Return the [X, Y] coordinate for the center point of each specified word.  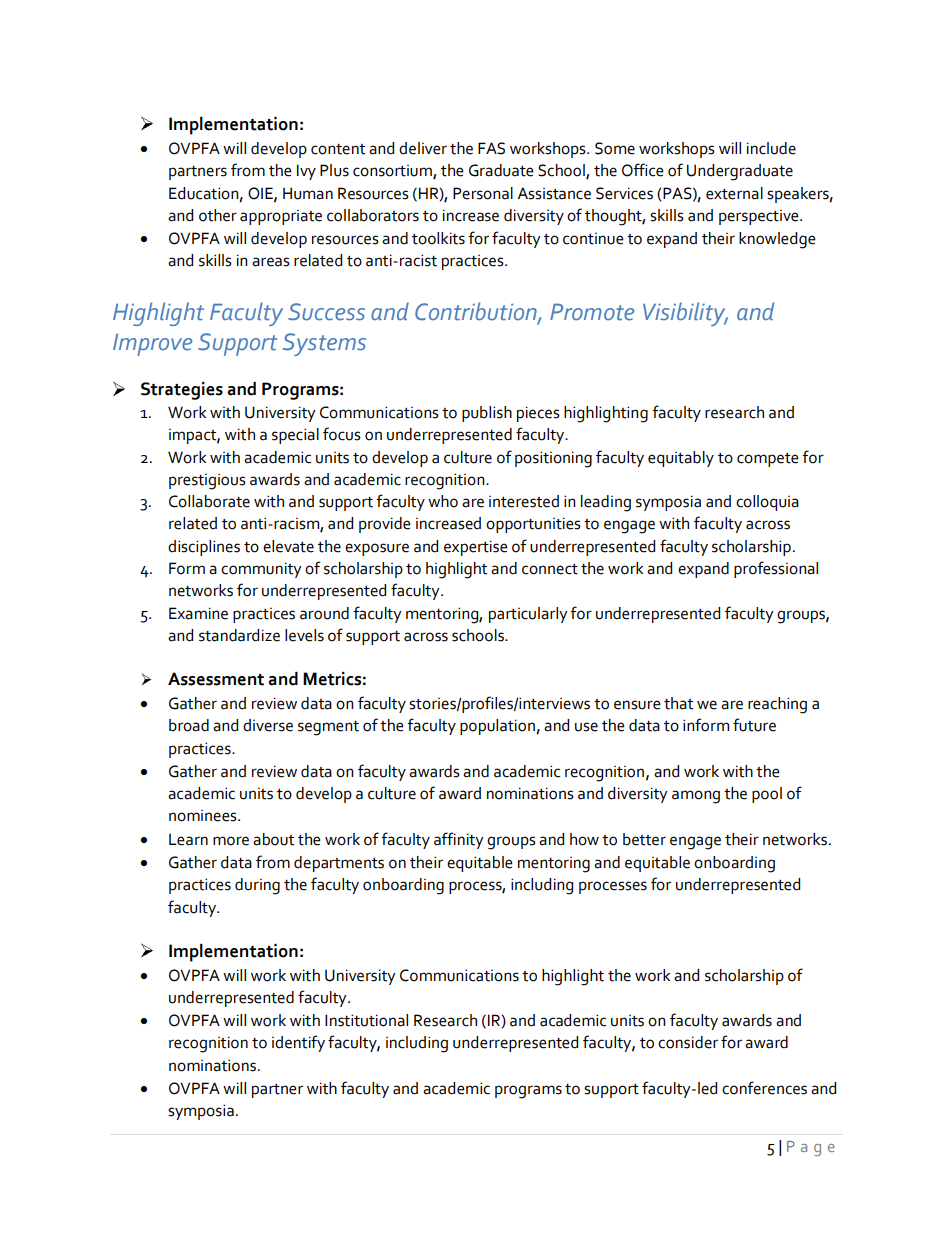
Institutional [366, 1020]
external [734, 193]
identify [298, 1043]
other [218, 215]
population [498, 727]
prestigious [207, 482]
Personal [483, 193]
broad [189, 725]
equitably [681, 459]
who [443, 501]
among [696, 797]
